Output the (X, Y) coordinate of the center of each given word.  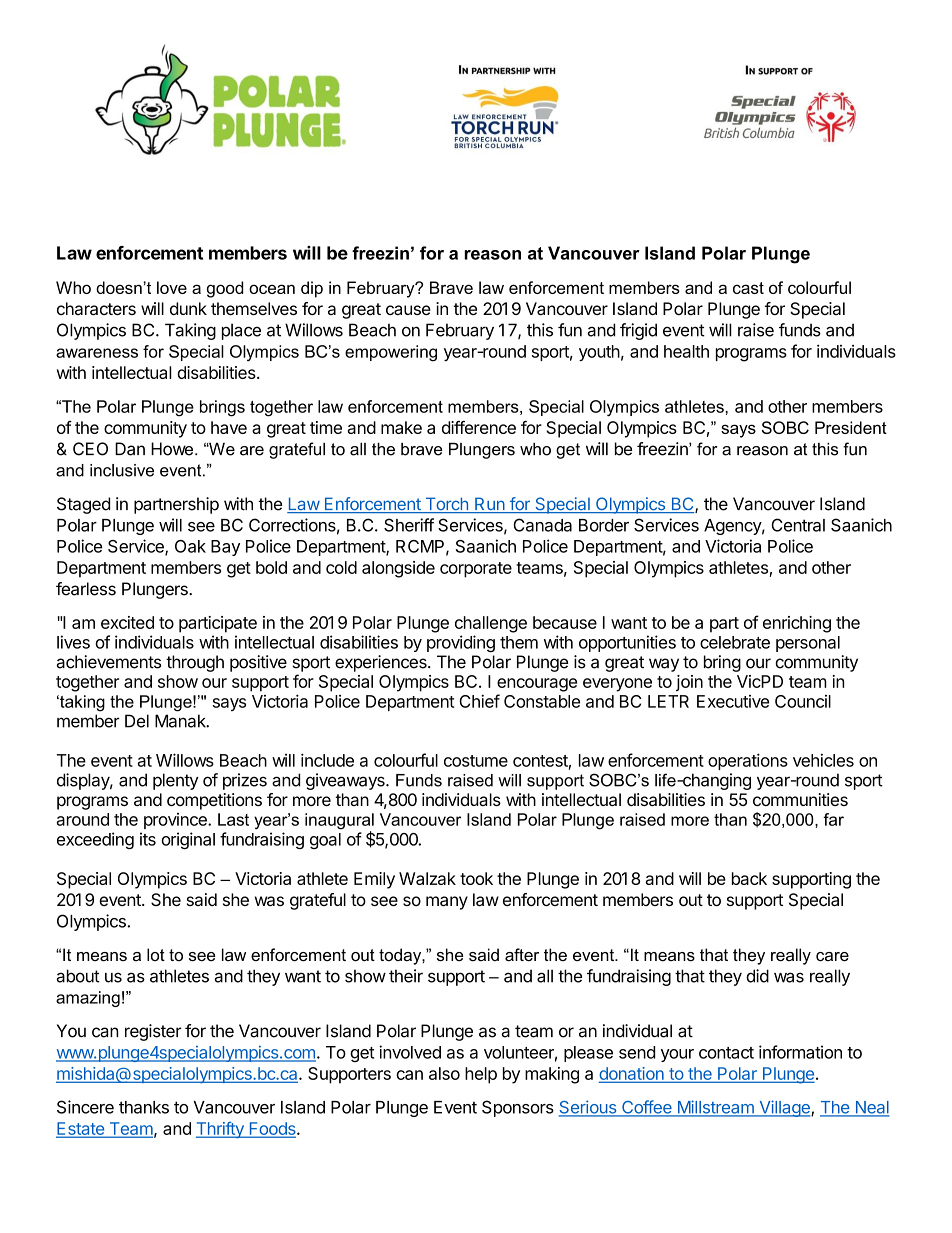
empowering (391, 353)
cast (748, 288)
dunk (188, 308)
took (476, 878)
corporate (476, 570)
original (188, 840)
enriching (797, 624)
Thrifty (221, 1130)
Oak (190, 546)
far (833, 819)
